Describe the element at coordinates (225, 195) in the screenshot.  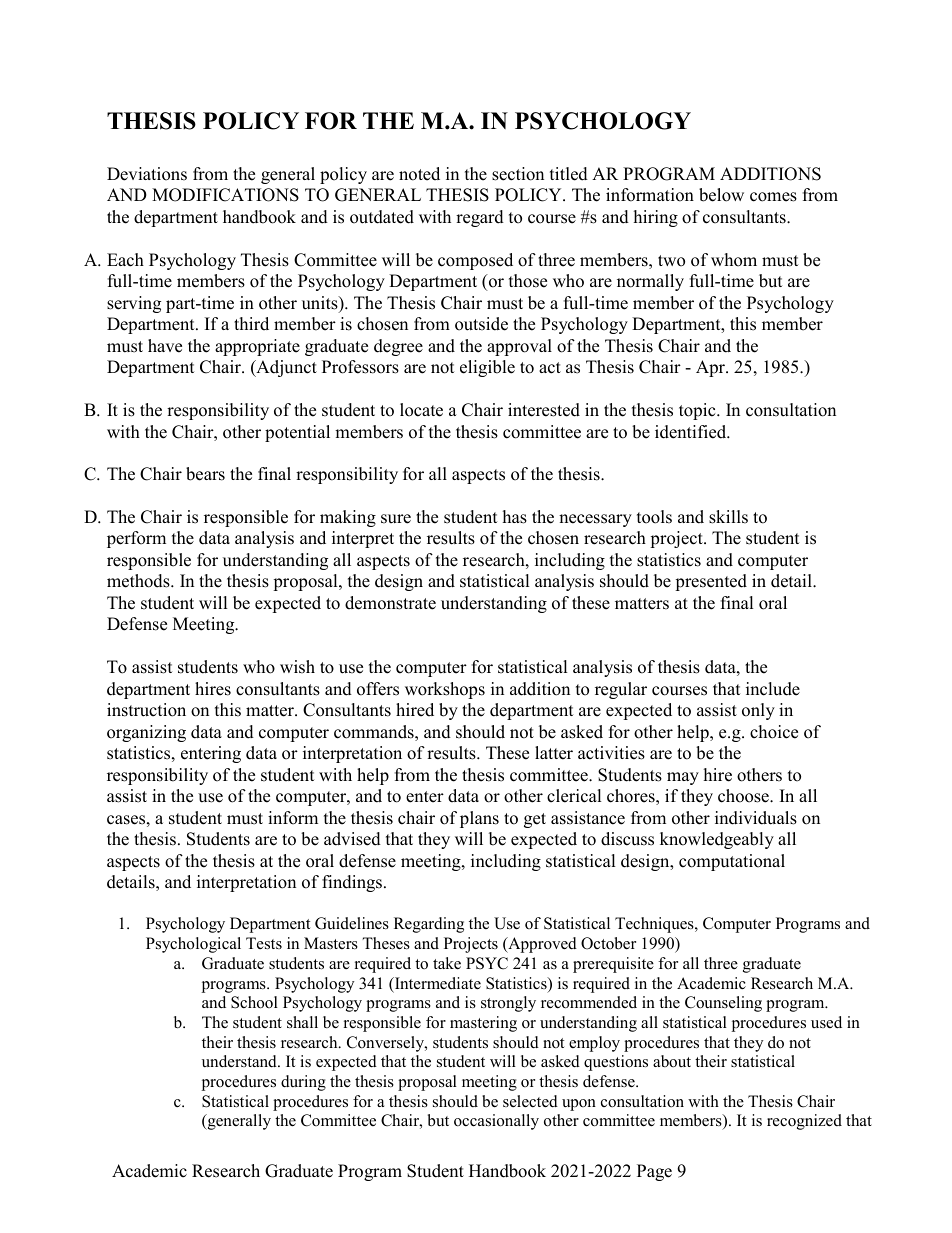
I see `MODIFICATIONS` at that location.
